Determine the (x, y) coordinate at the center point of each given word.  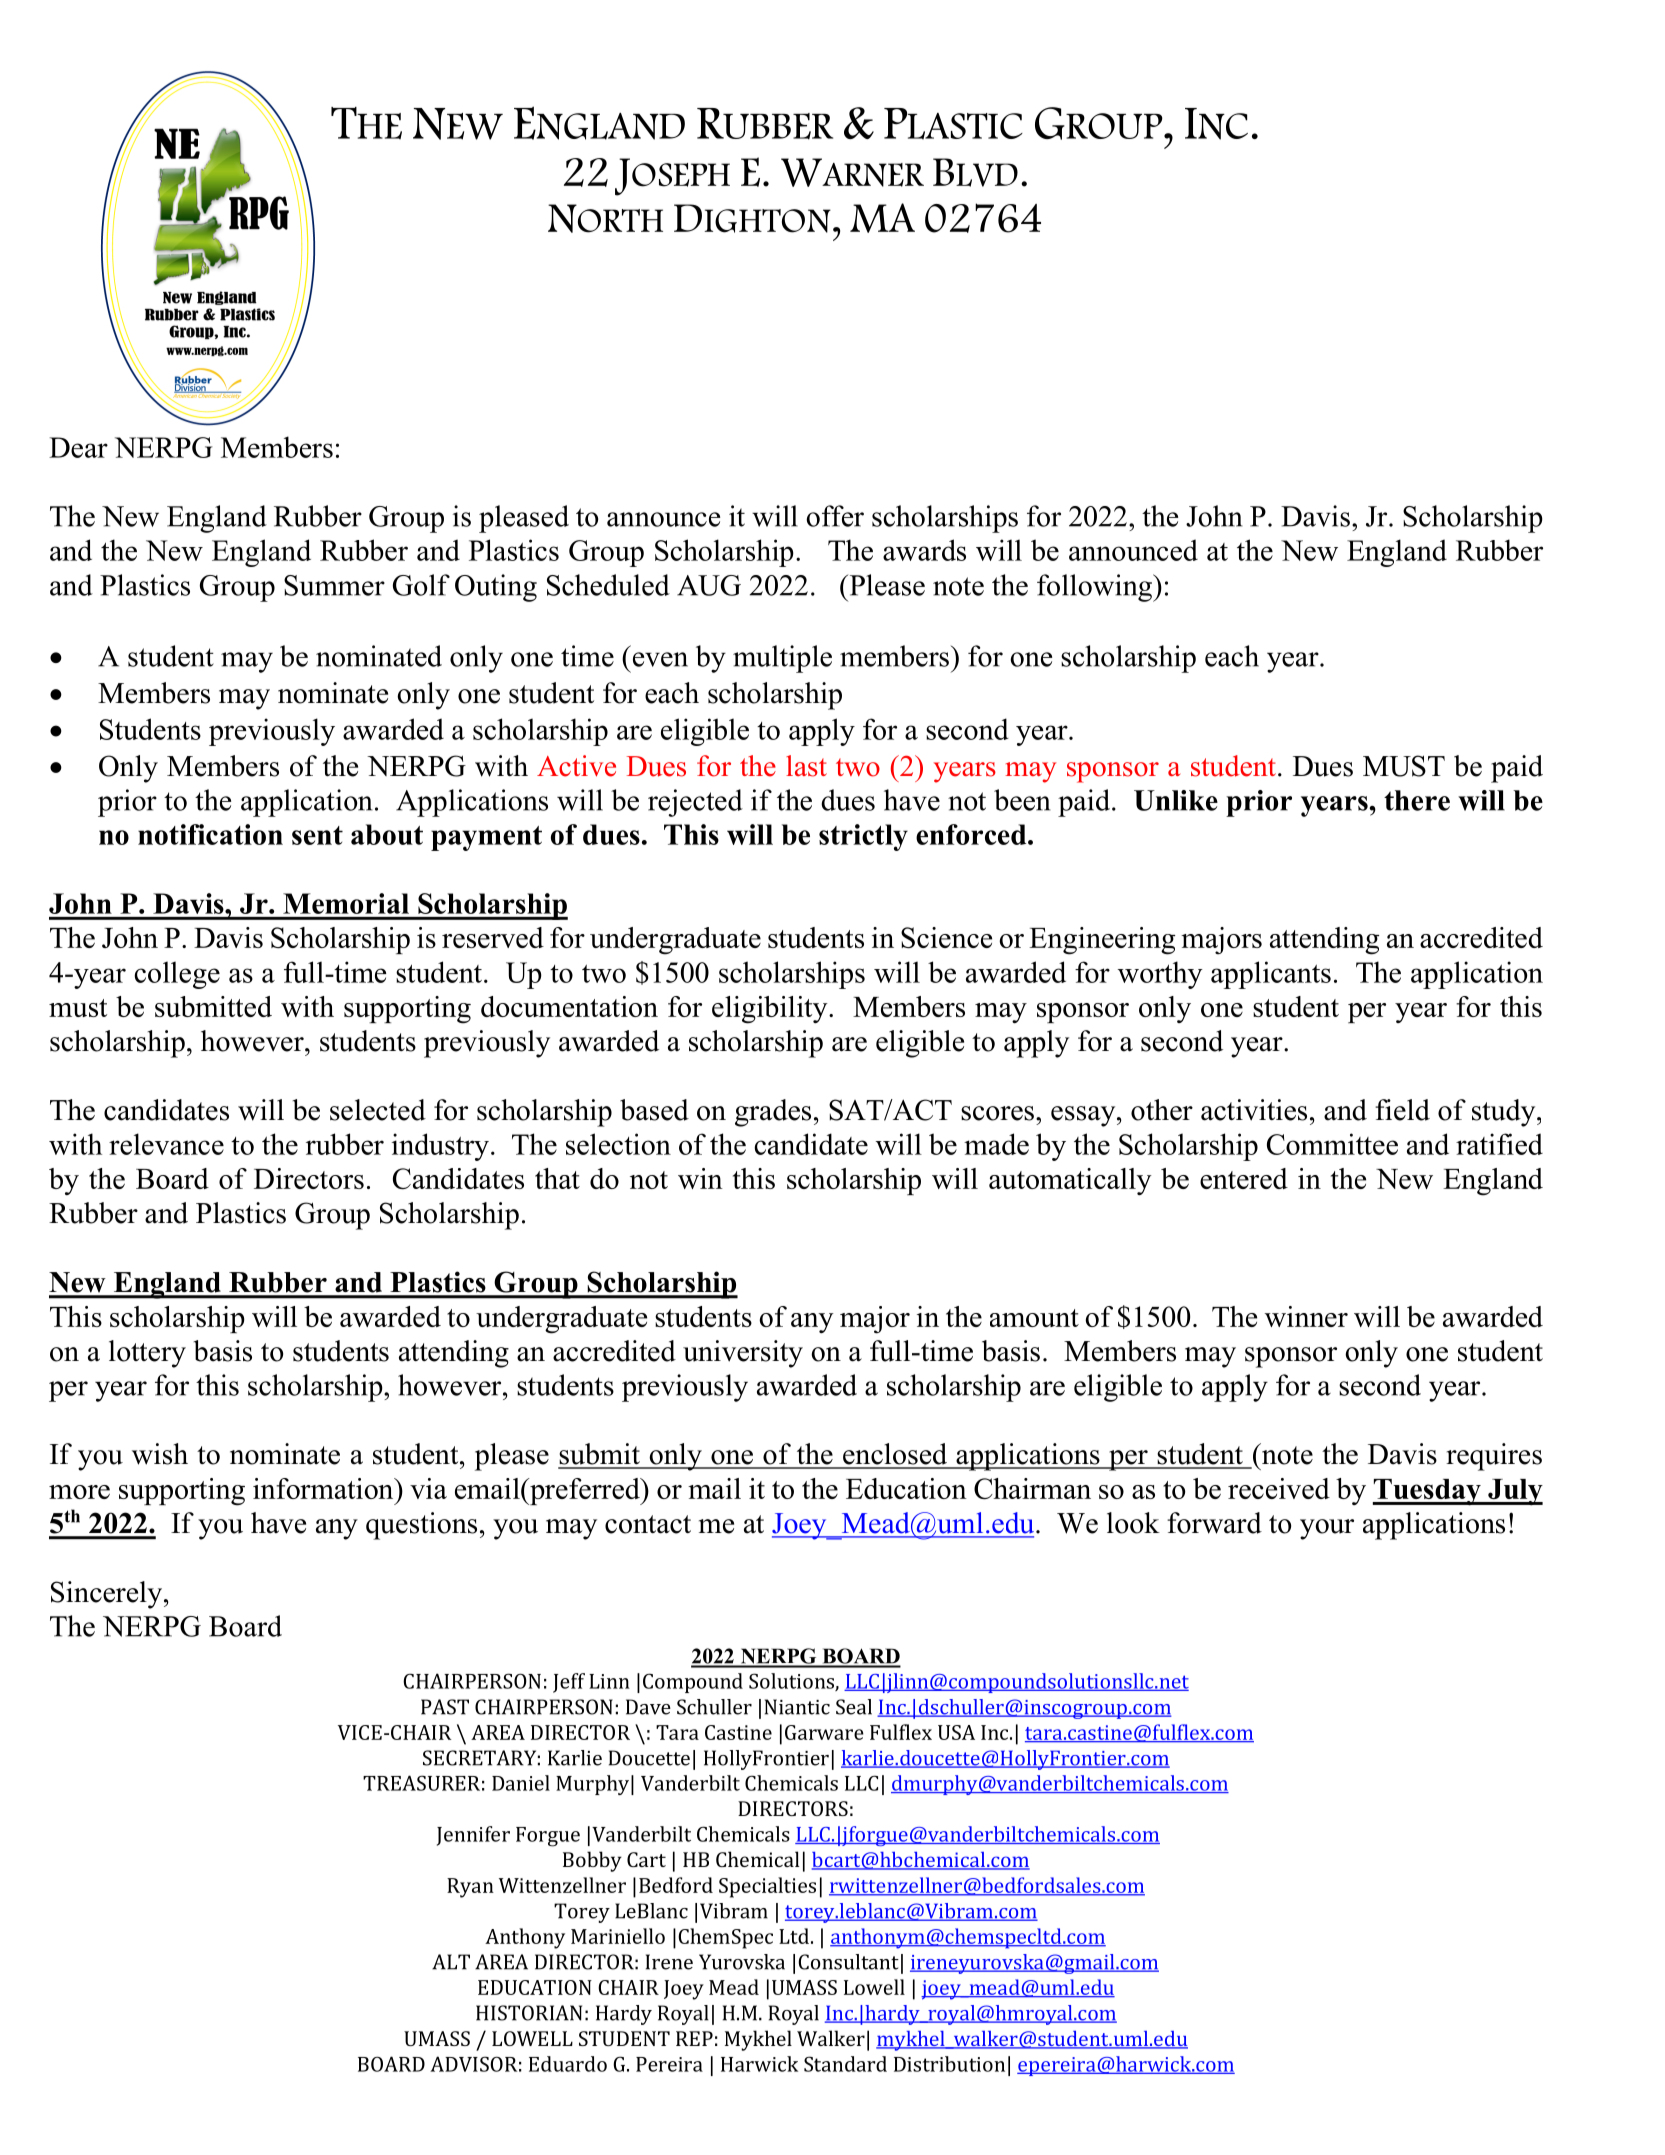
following (1095, 588)
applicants (1271, 975)
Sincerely (108, 1595)
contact (648, 1524)
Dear (78, 447)
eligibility (771, 1010)
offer (835, 516)
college (177, 975)
